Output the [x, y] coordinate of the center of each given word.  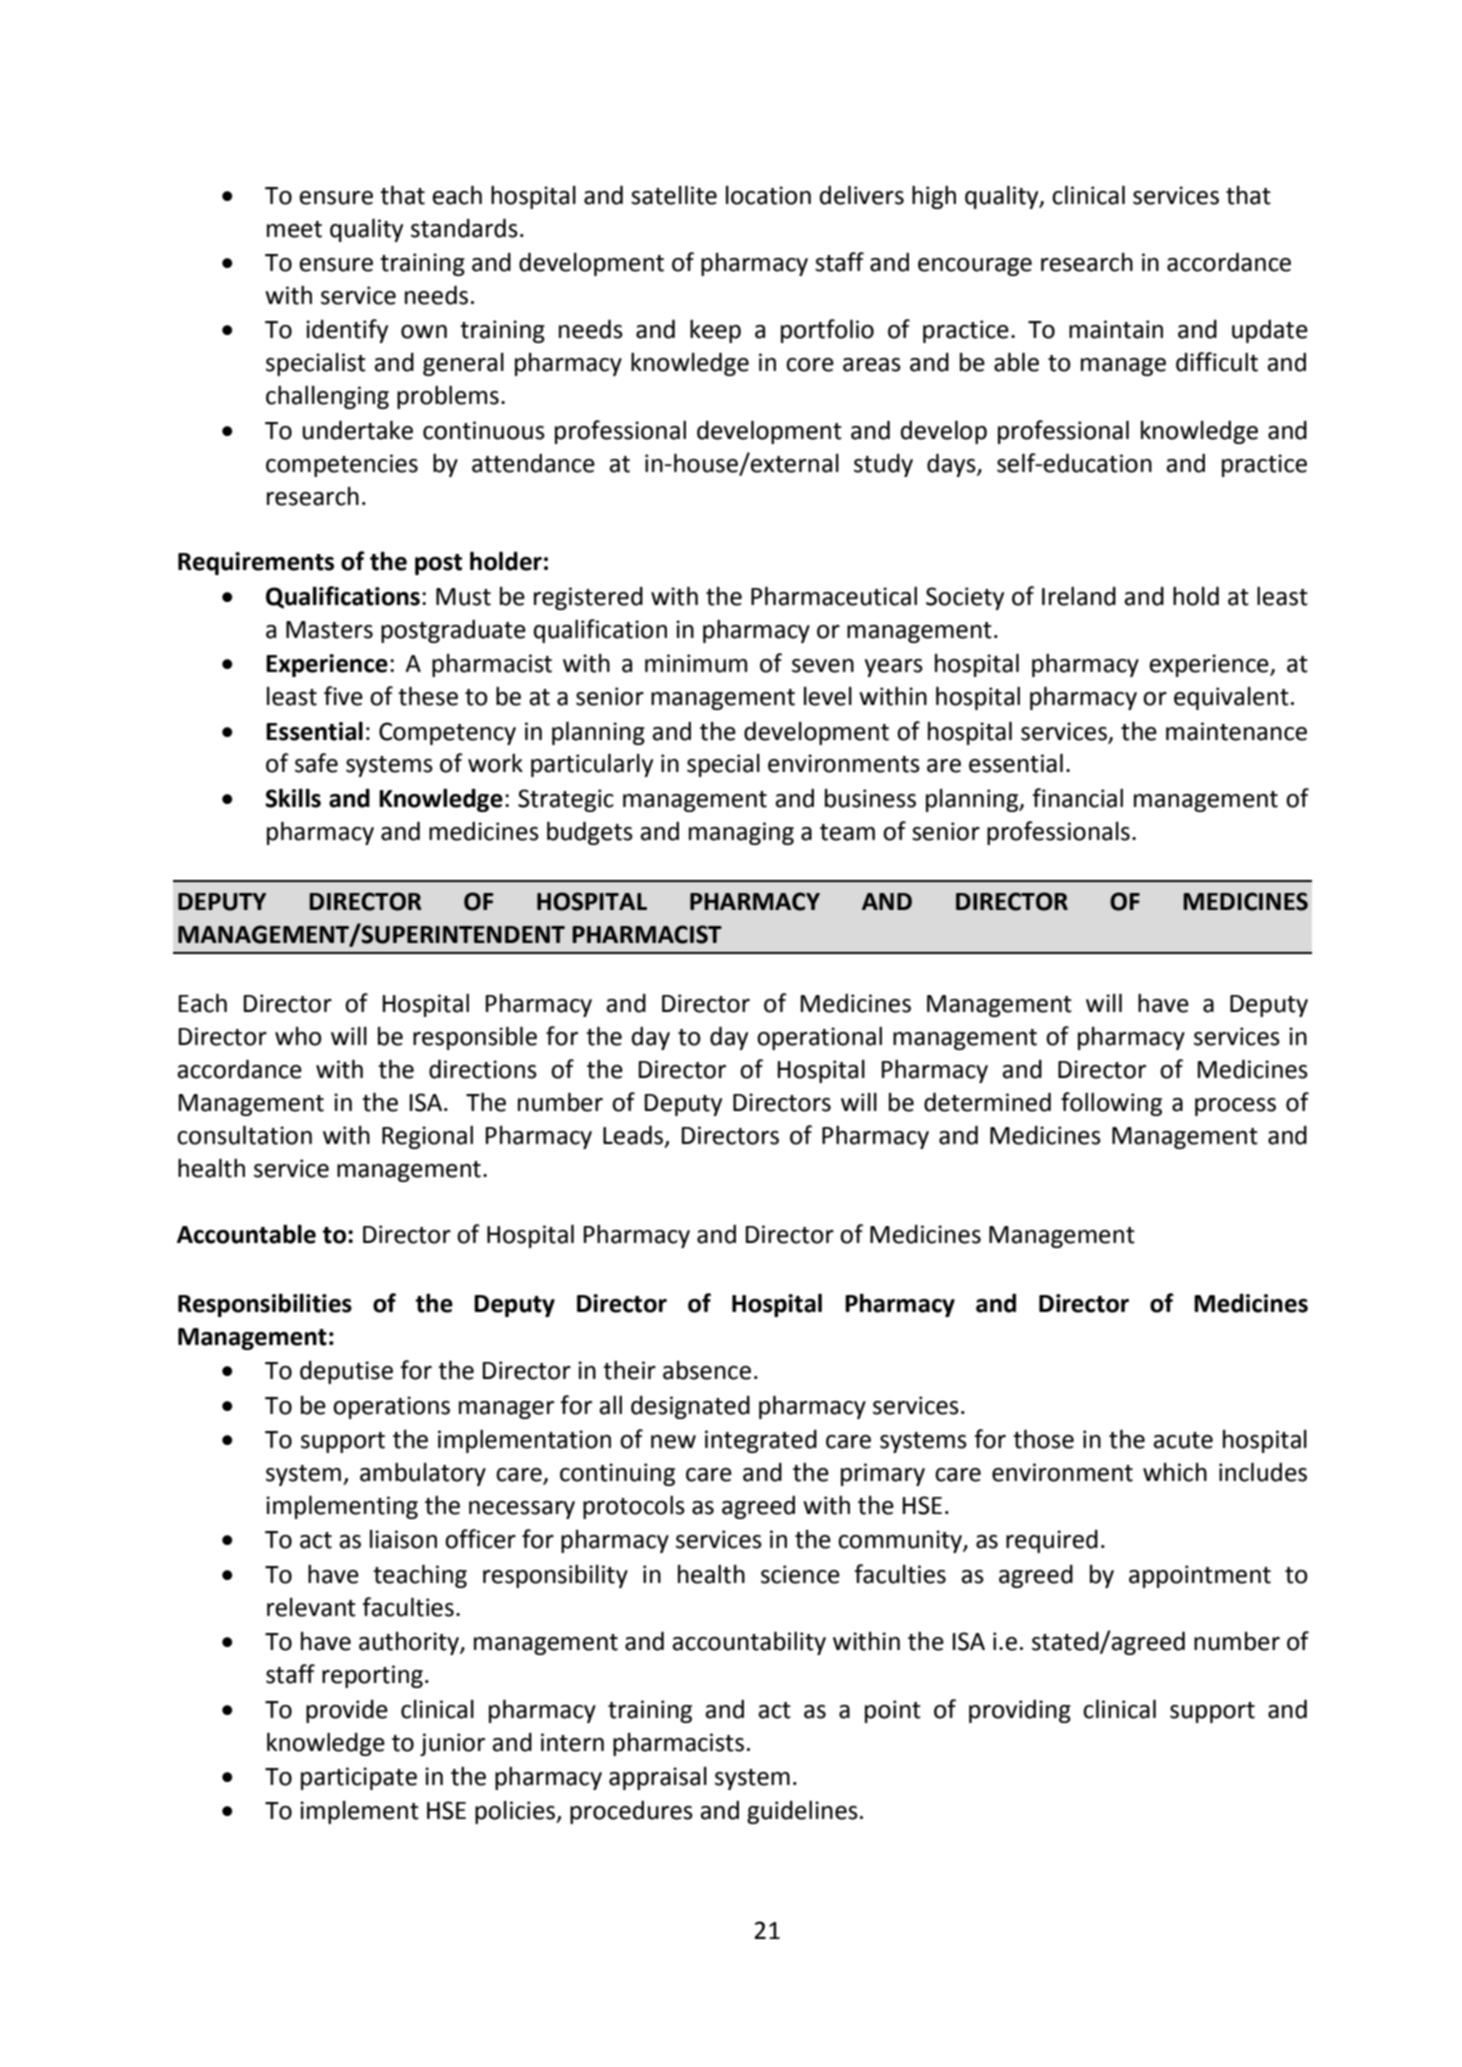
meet [294, 229]
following [1111, 1104]
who [298, 1036]
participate [359, 1778]
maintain [1116, 329]
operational [819, 1038]
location [768, 195]
